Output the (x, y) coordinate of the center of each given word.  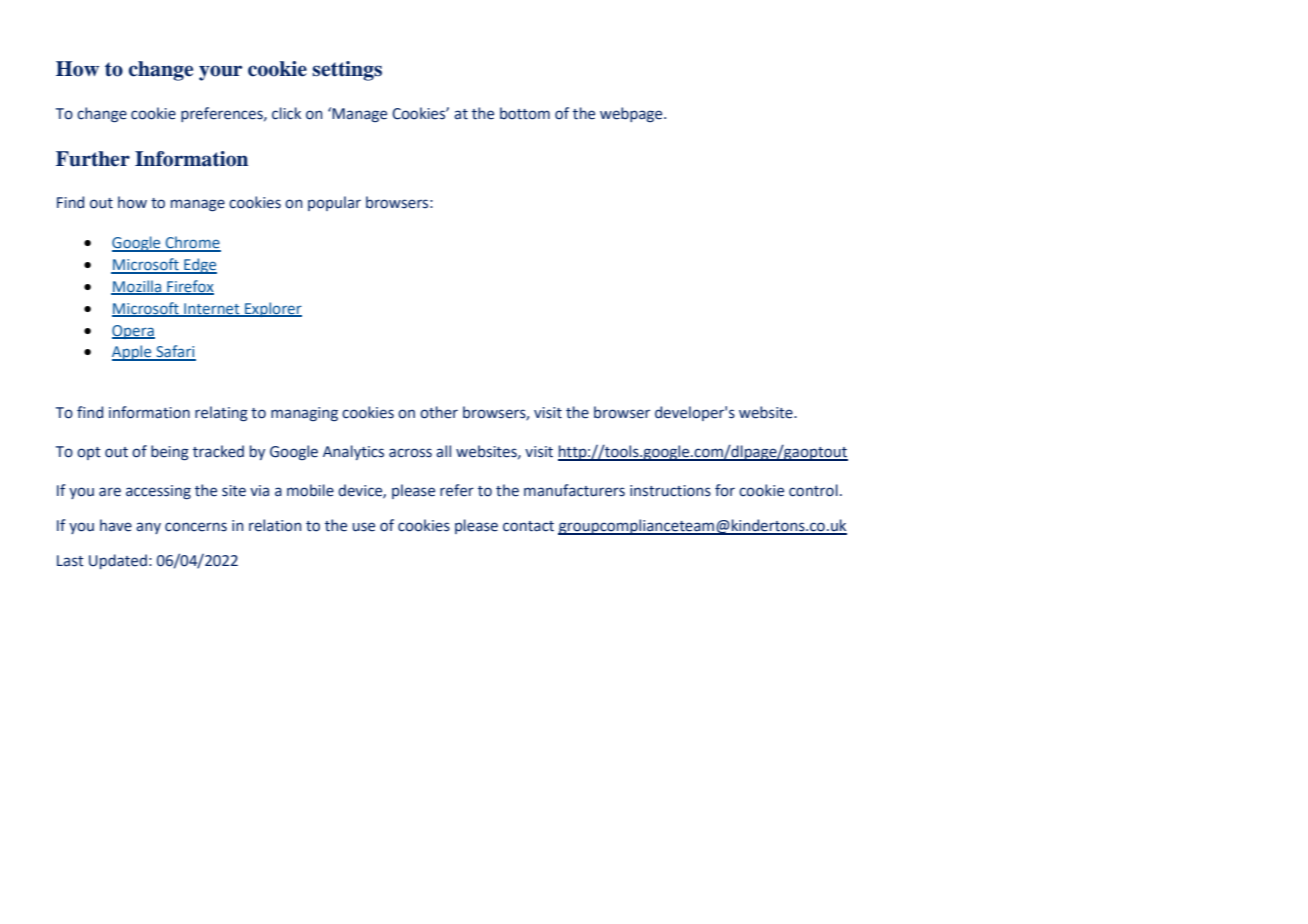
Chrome (192, 243)
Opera (133, 332)
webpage (632, 114)
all (443, 451)
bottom (525, 113)
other (439, 412)
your (220, 73)
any (148, 528)
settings (347, 71)
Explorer (272, 309)
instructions (670, 491)
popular (334, 203)
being (170, 453)
